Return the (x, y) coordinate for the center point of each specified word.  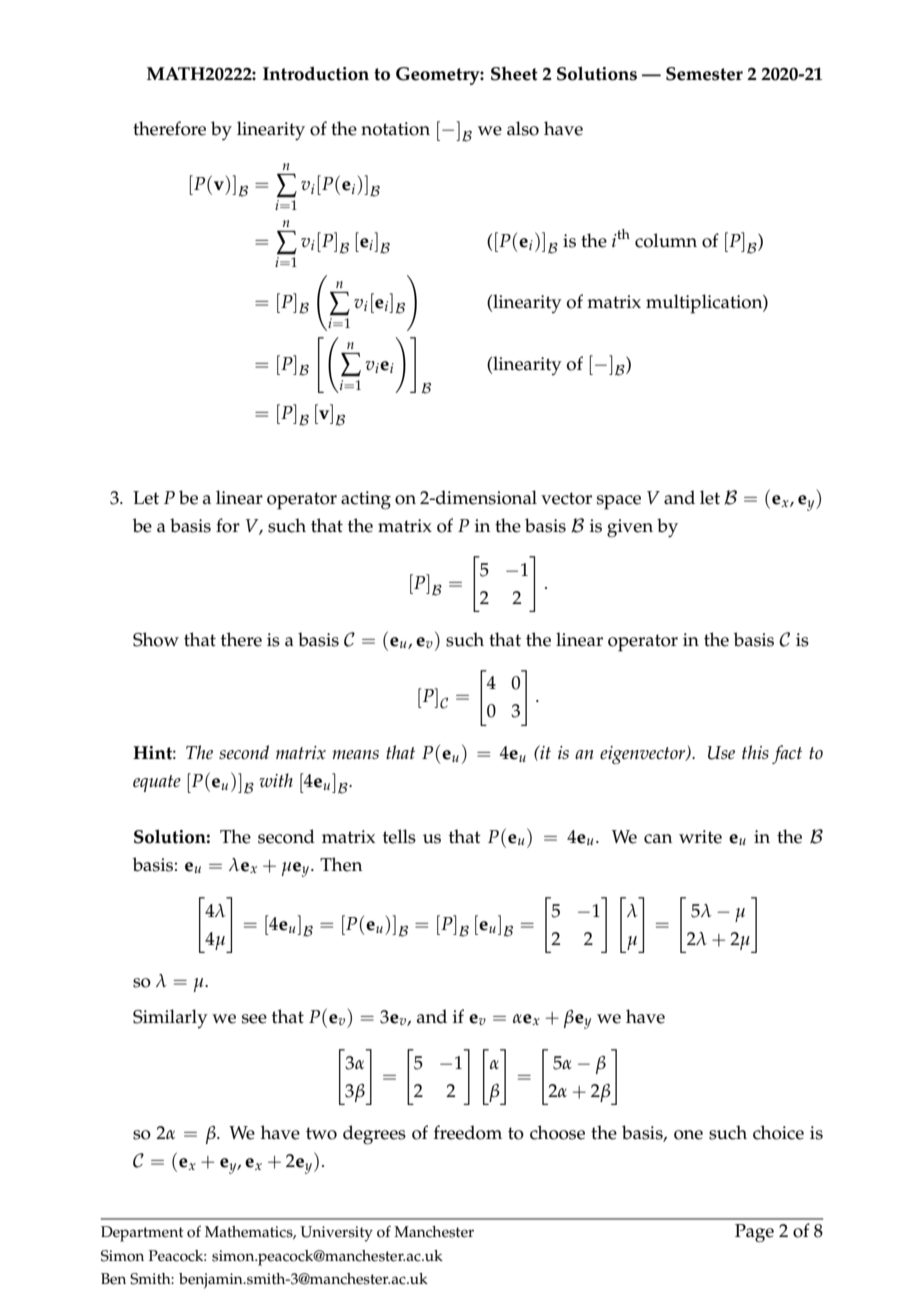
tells (399, 836)
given (630, 528)
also (523, 128)
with (276, 780)
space (619, 502)
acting (366, 500)
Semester (704, 74)
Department (142, 1234)
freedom (468, 1132)
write (700, 837)
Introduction (316, 73)
